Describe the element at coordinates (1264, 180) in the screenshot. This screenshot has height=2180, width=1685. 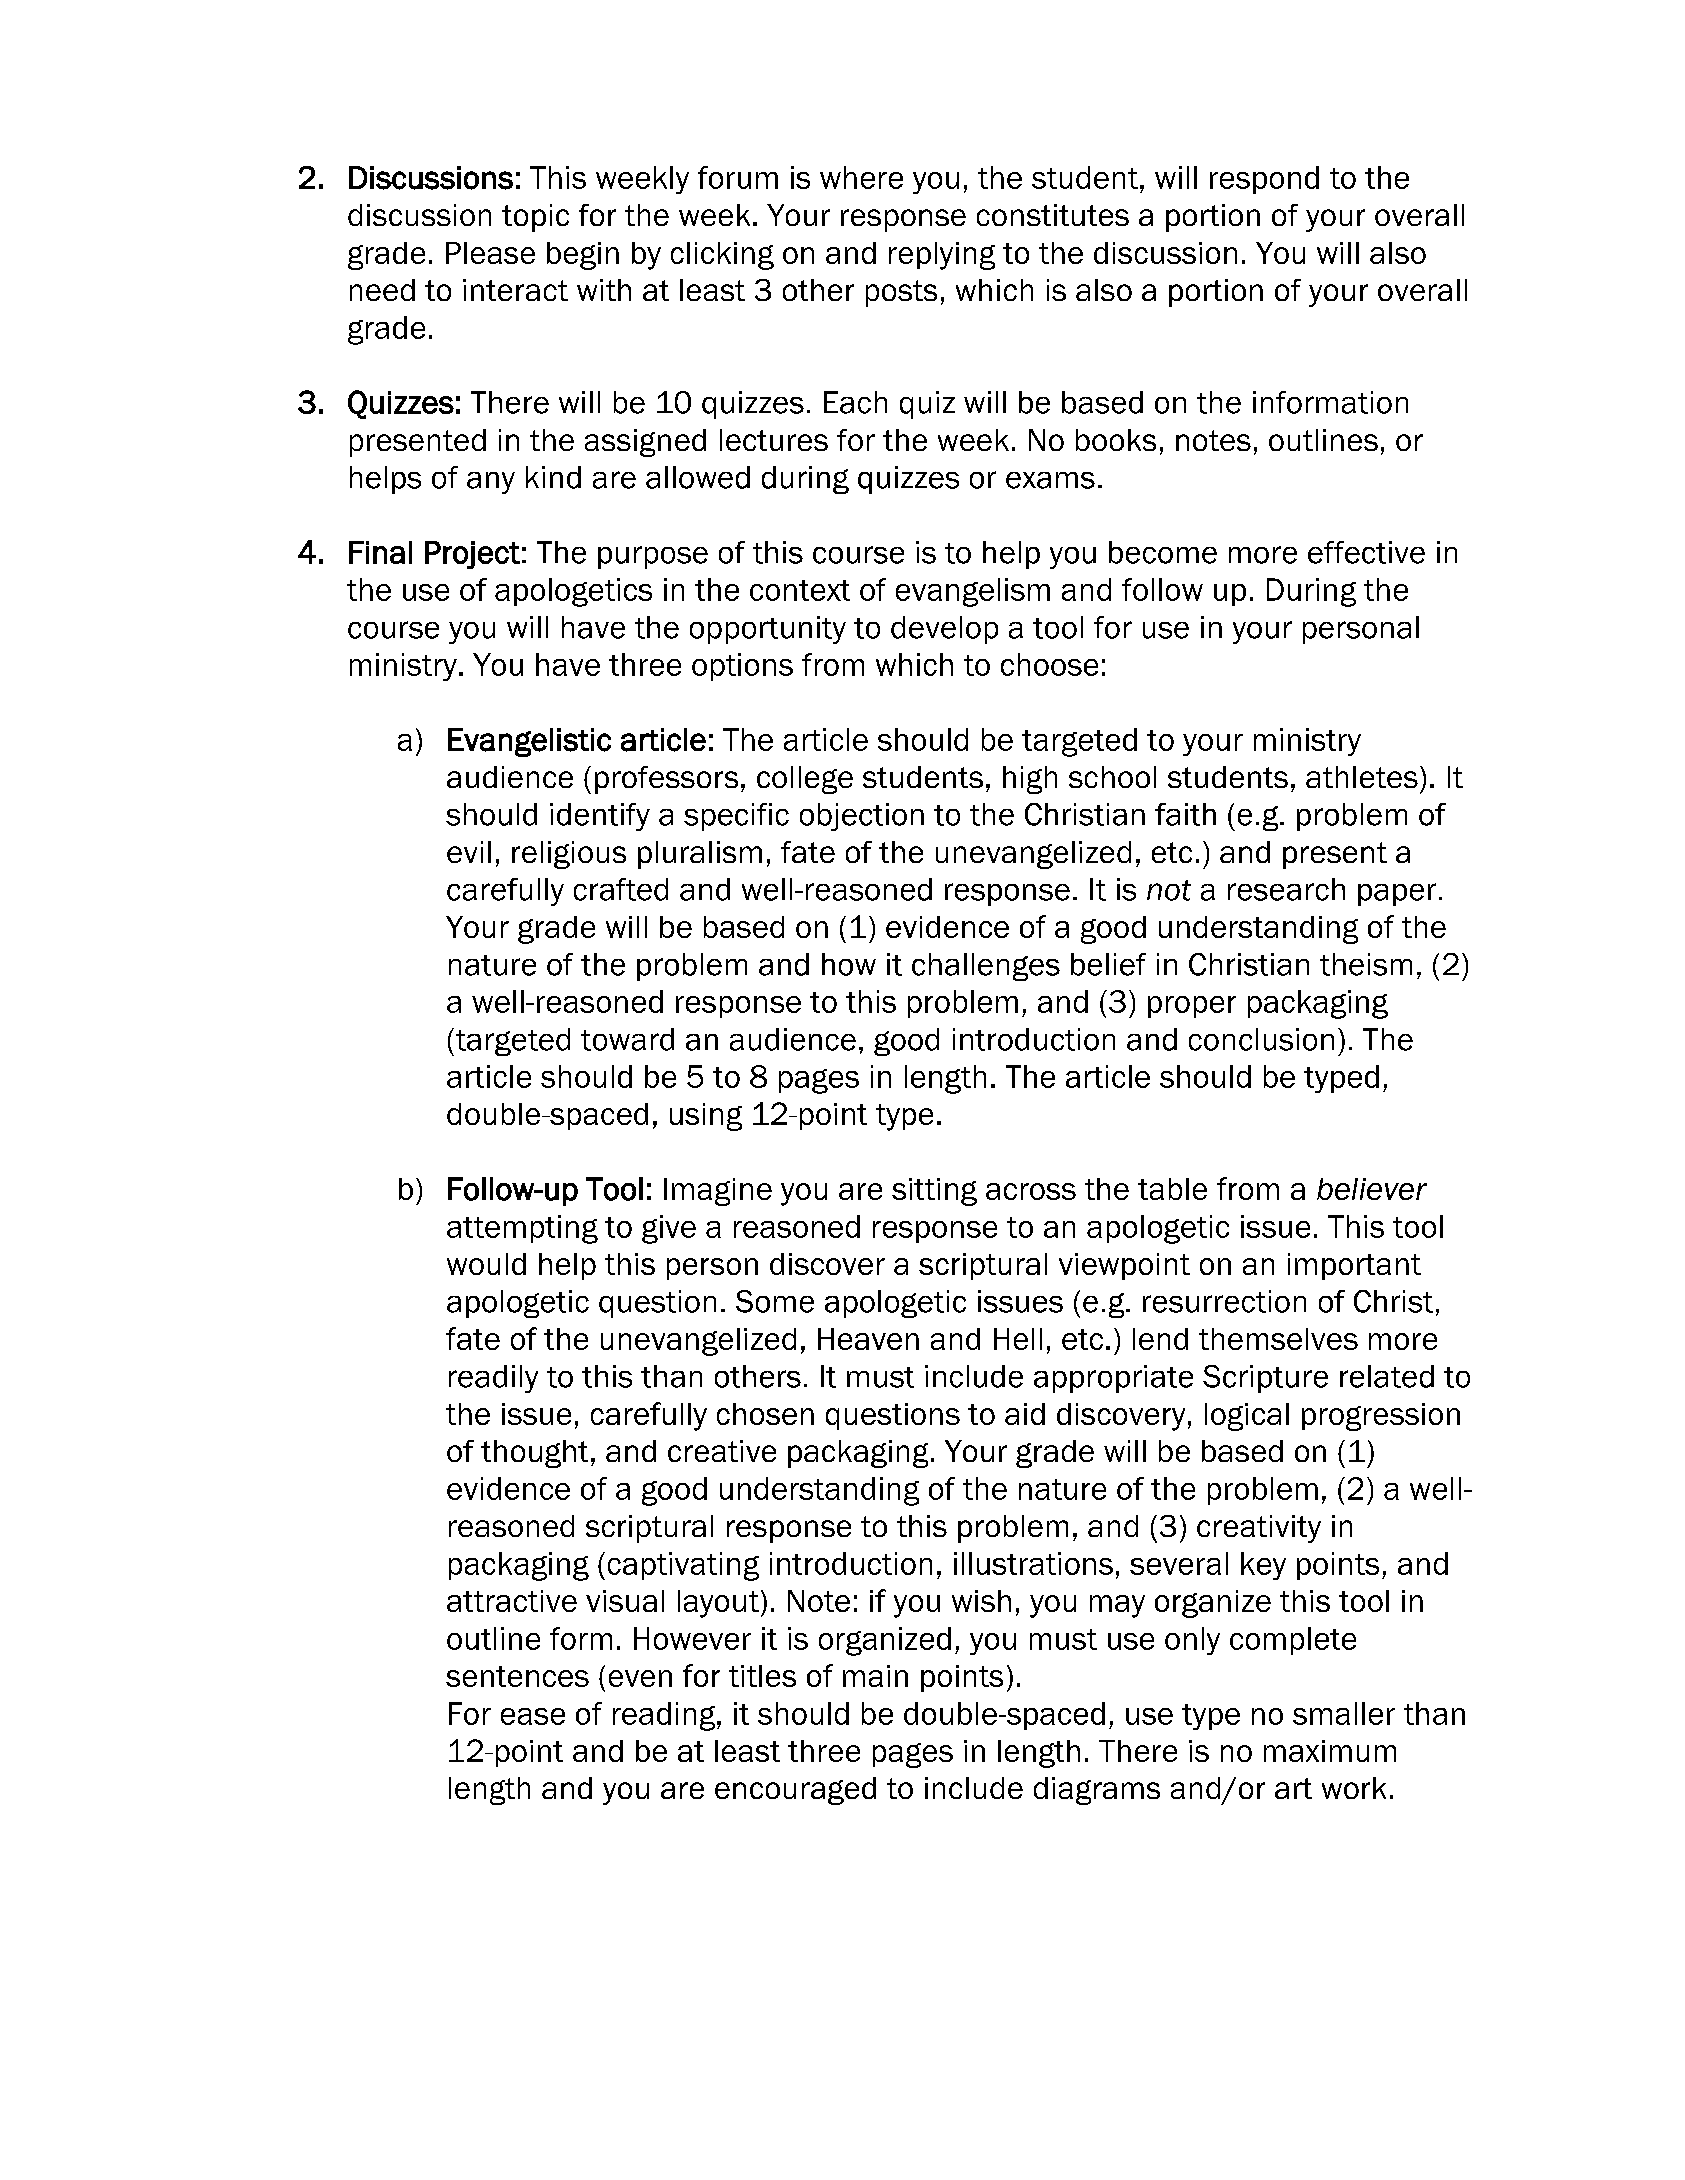
I see `respond` at that location.
